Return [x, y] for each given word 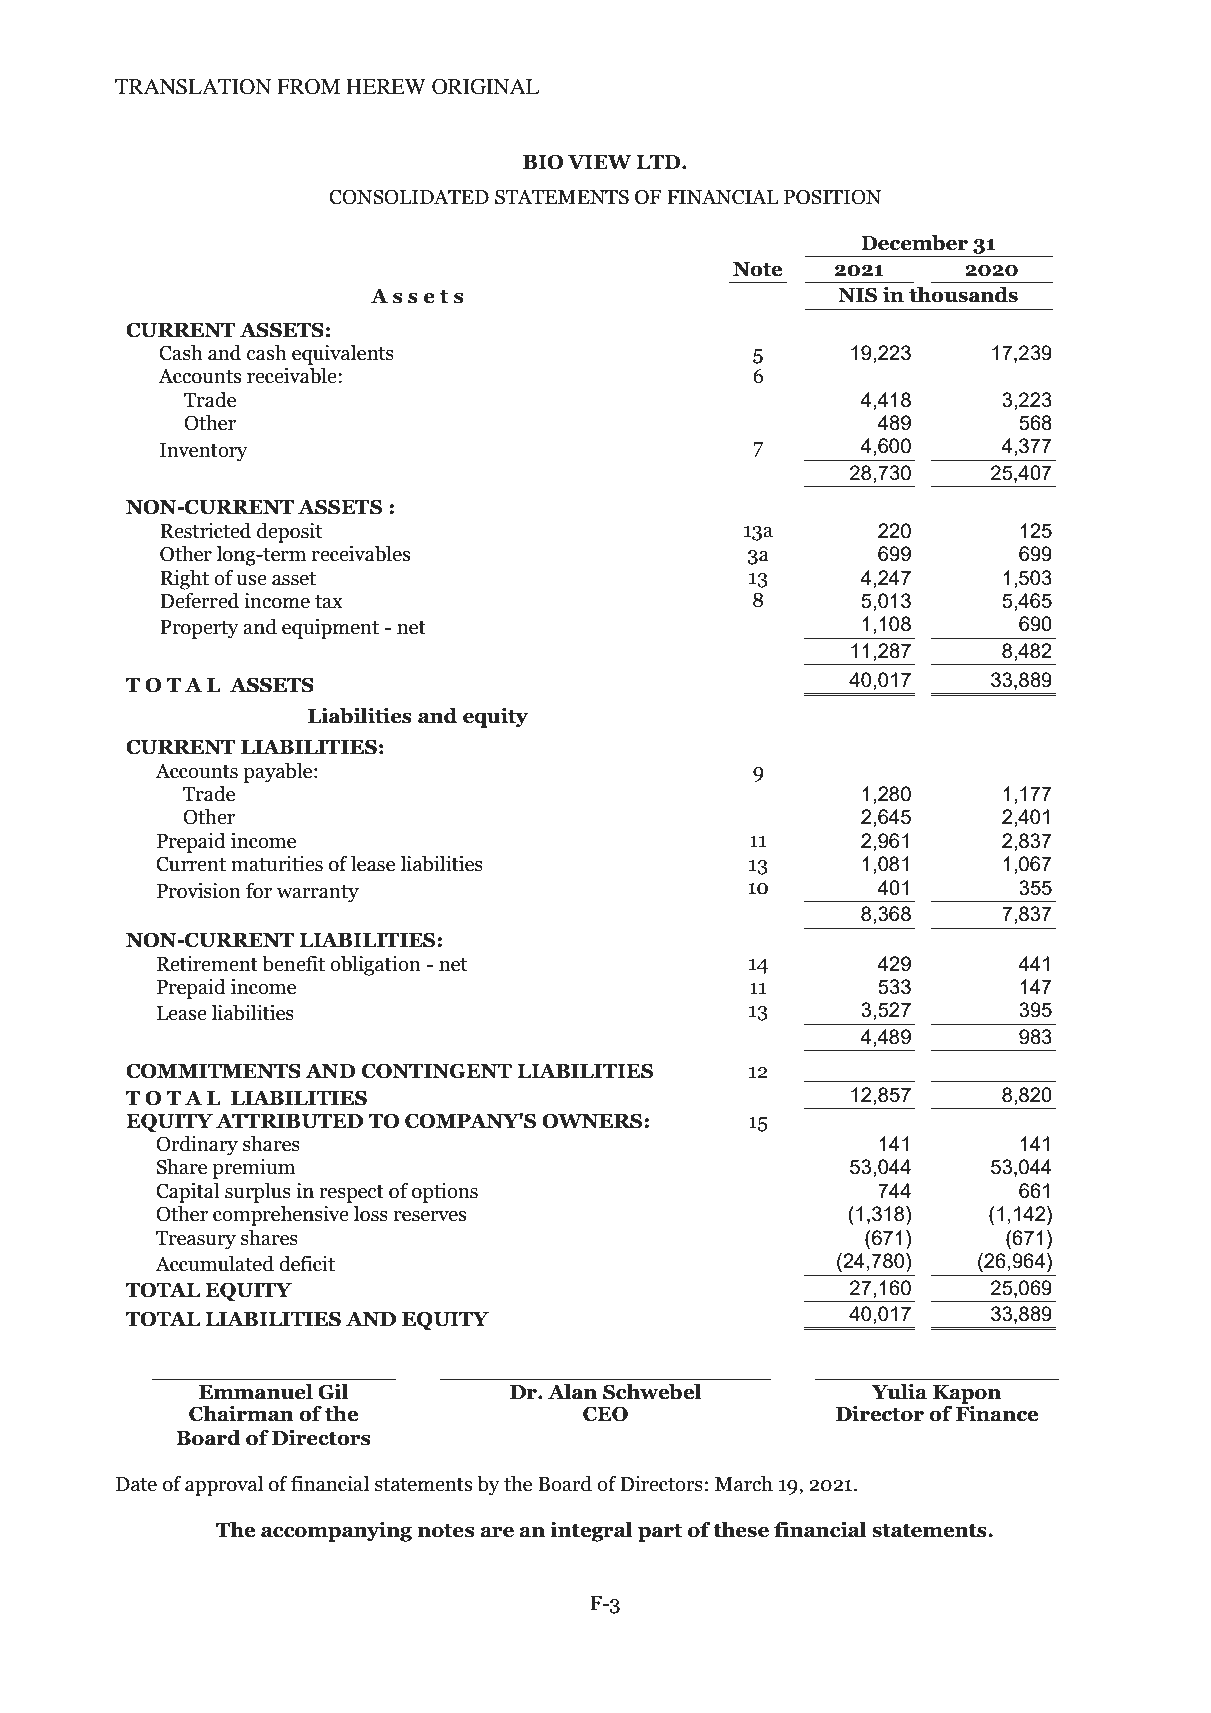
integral [591, 1532]
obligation [375, 966]
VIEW [600, 162]
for [259, 891]
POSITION [833, 197]
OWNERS [593, 1121]
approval [224, 1486]
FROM [308, 87]
